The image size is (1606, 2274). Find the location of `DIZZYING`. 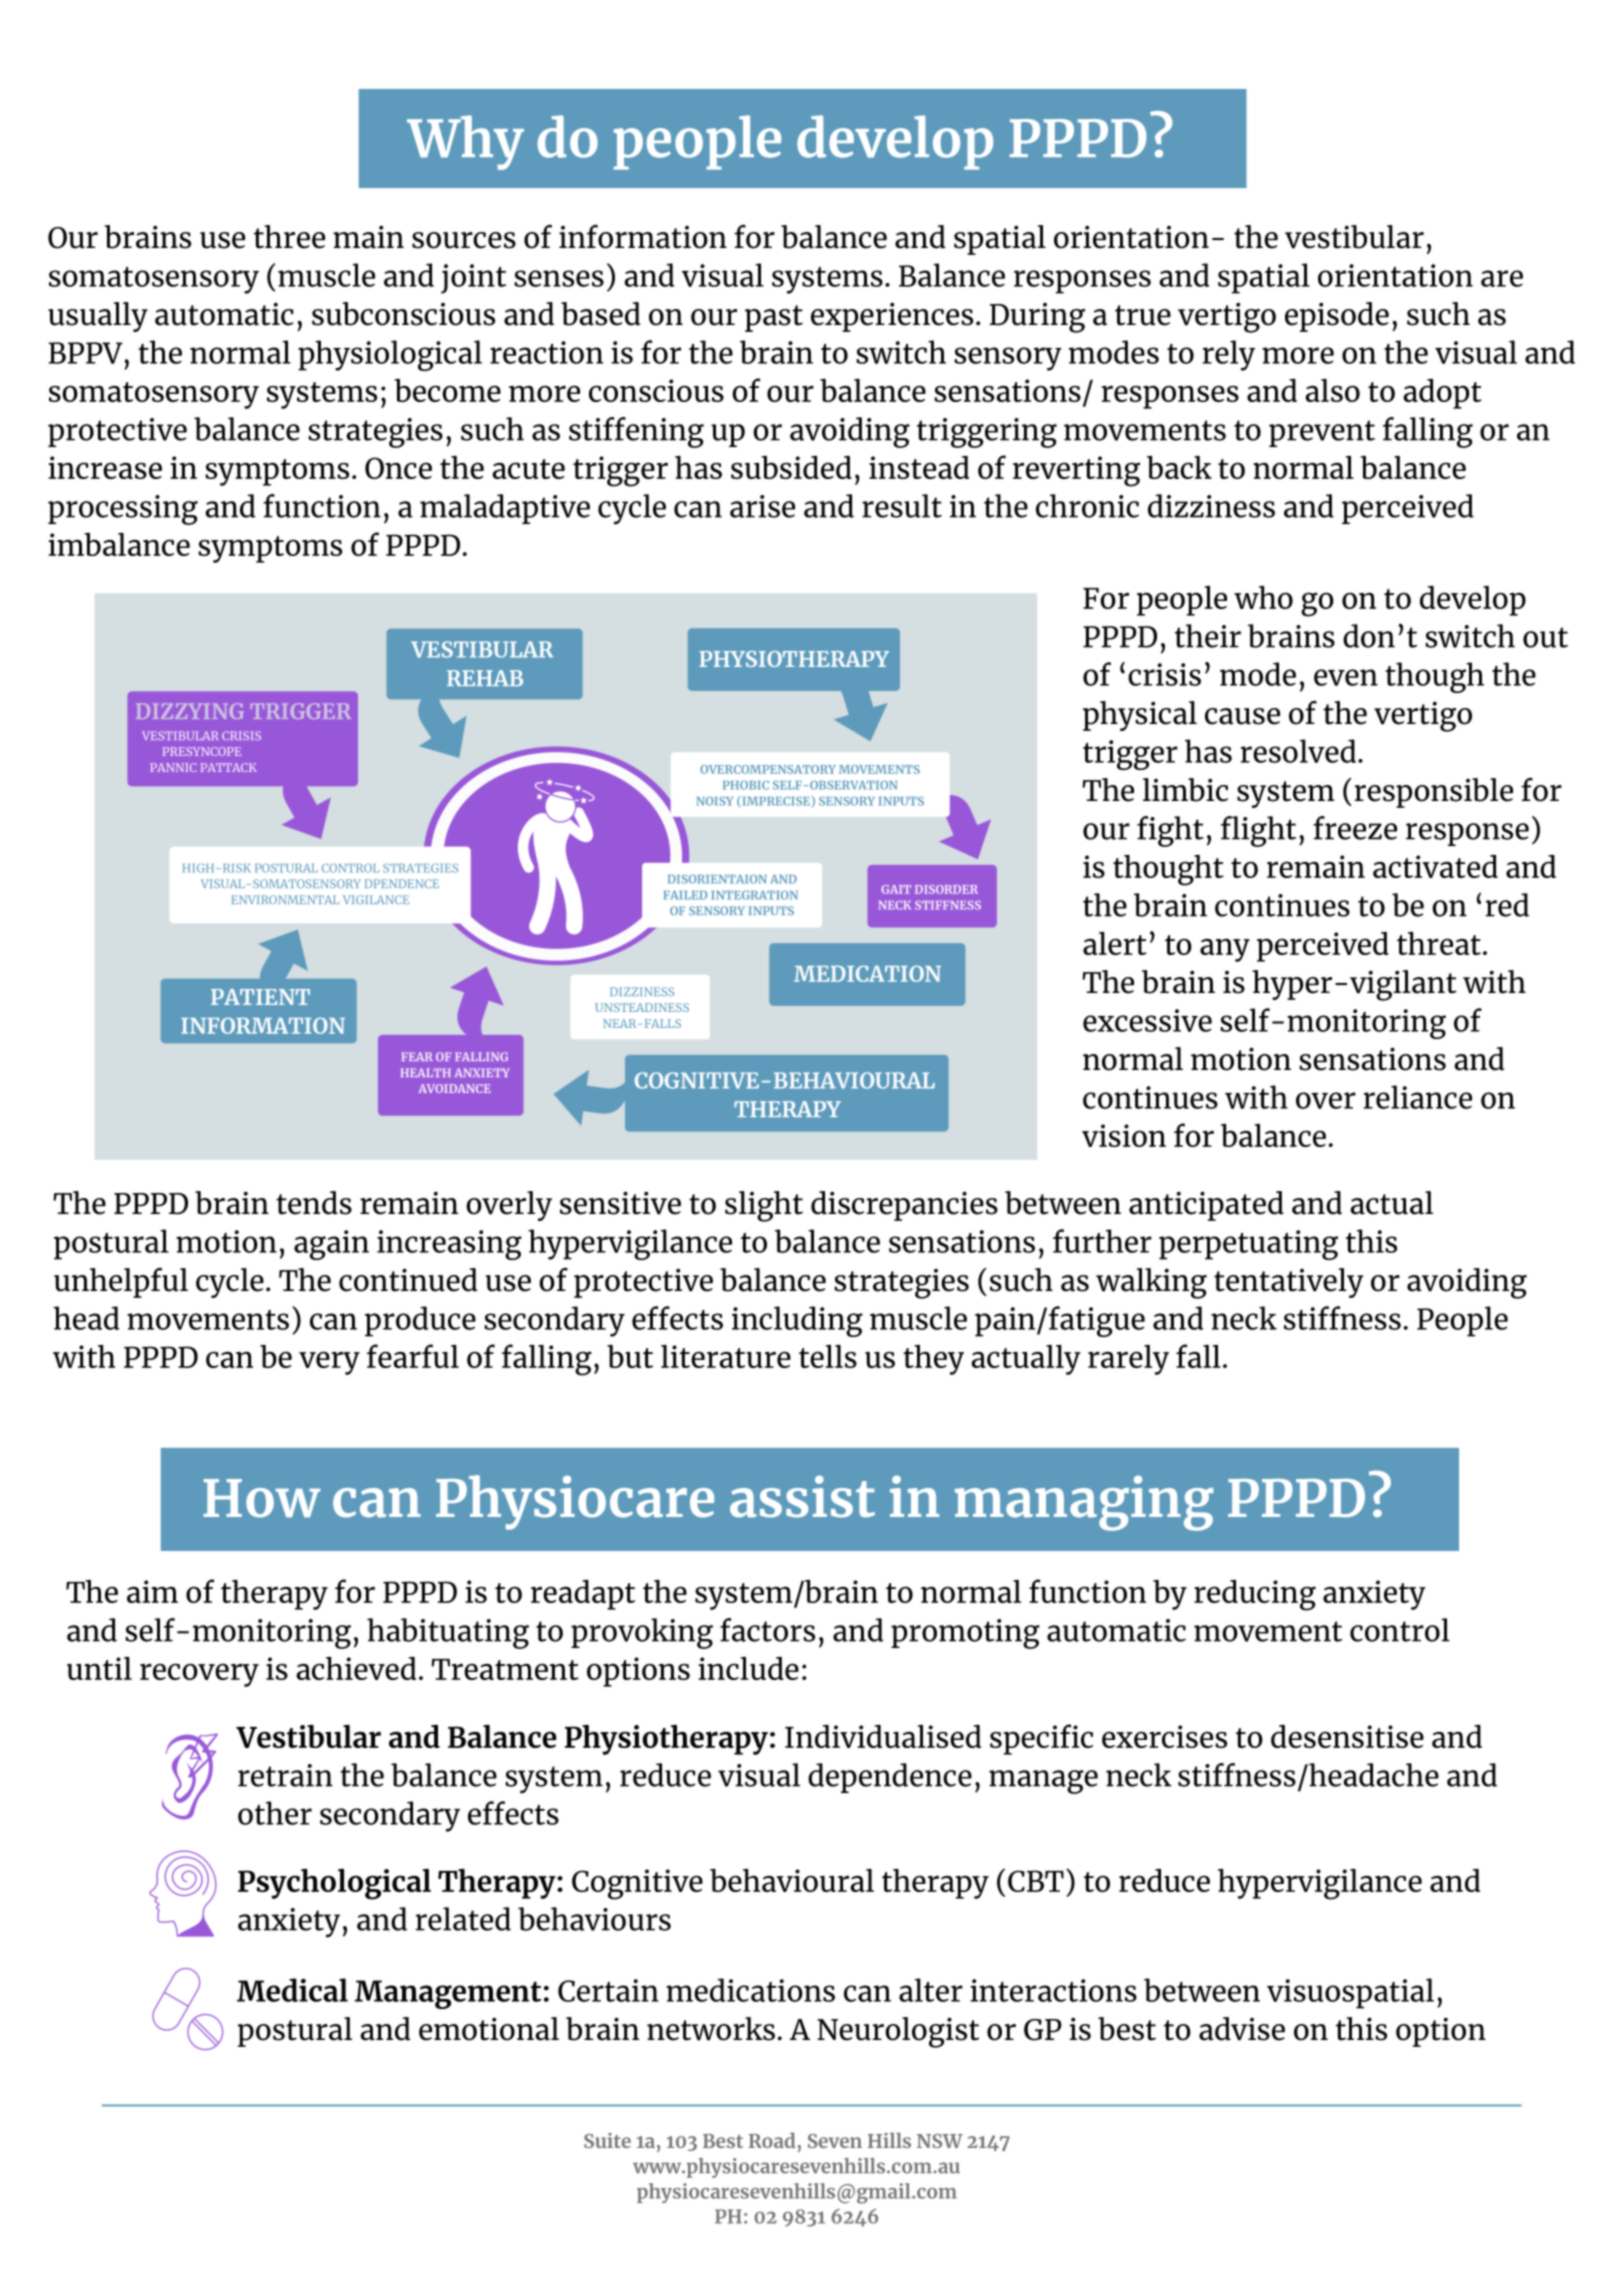

DIZZYING is located at coordinates (190, 711).
